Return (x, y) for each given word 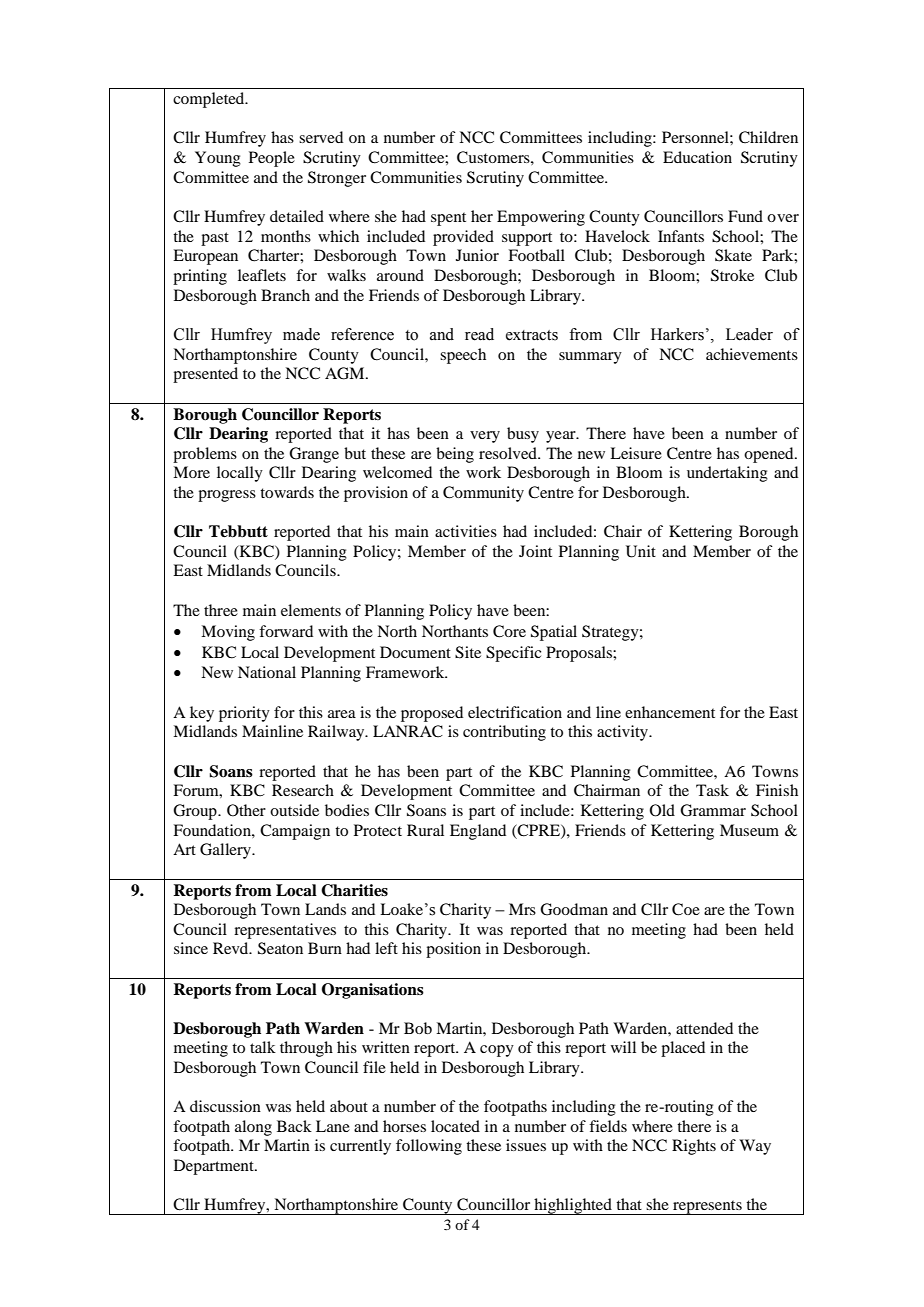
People (272, 159)
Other (246, 810)
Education (697, 157)
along (253, 1128)
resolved (509, 453)
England (478, 832)
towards (287, 492)
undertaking (727, 474)
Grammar (713, 810)
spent (448, 219)
